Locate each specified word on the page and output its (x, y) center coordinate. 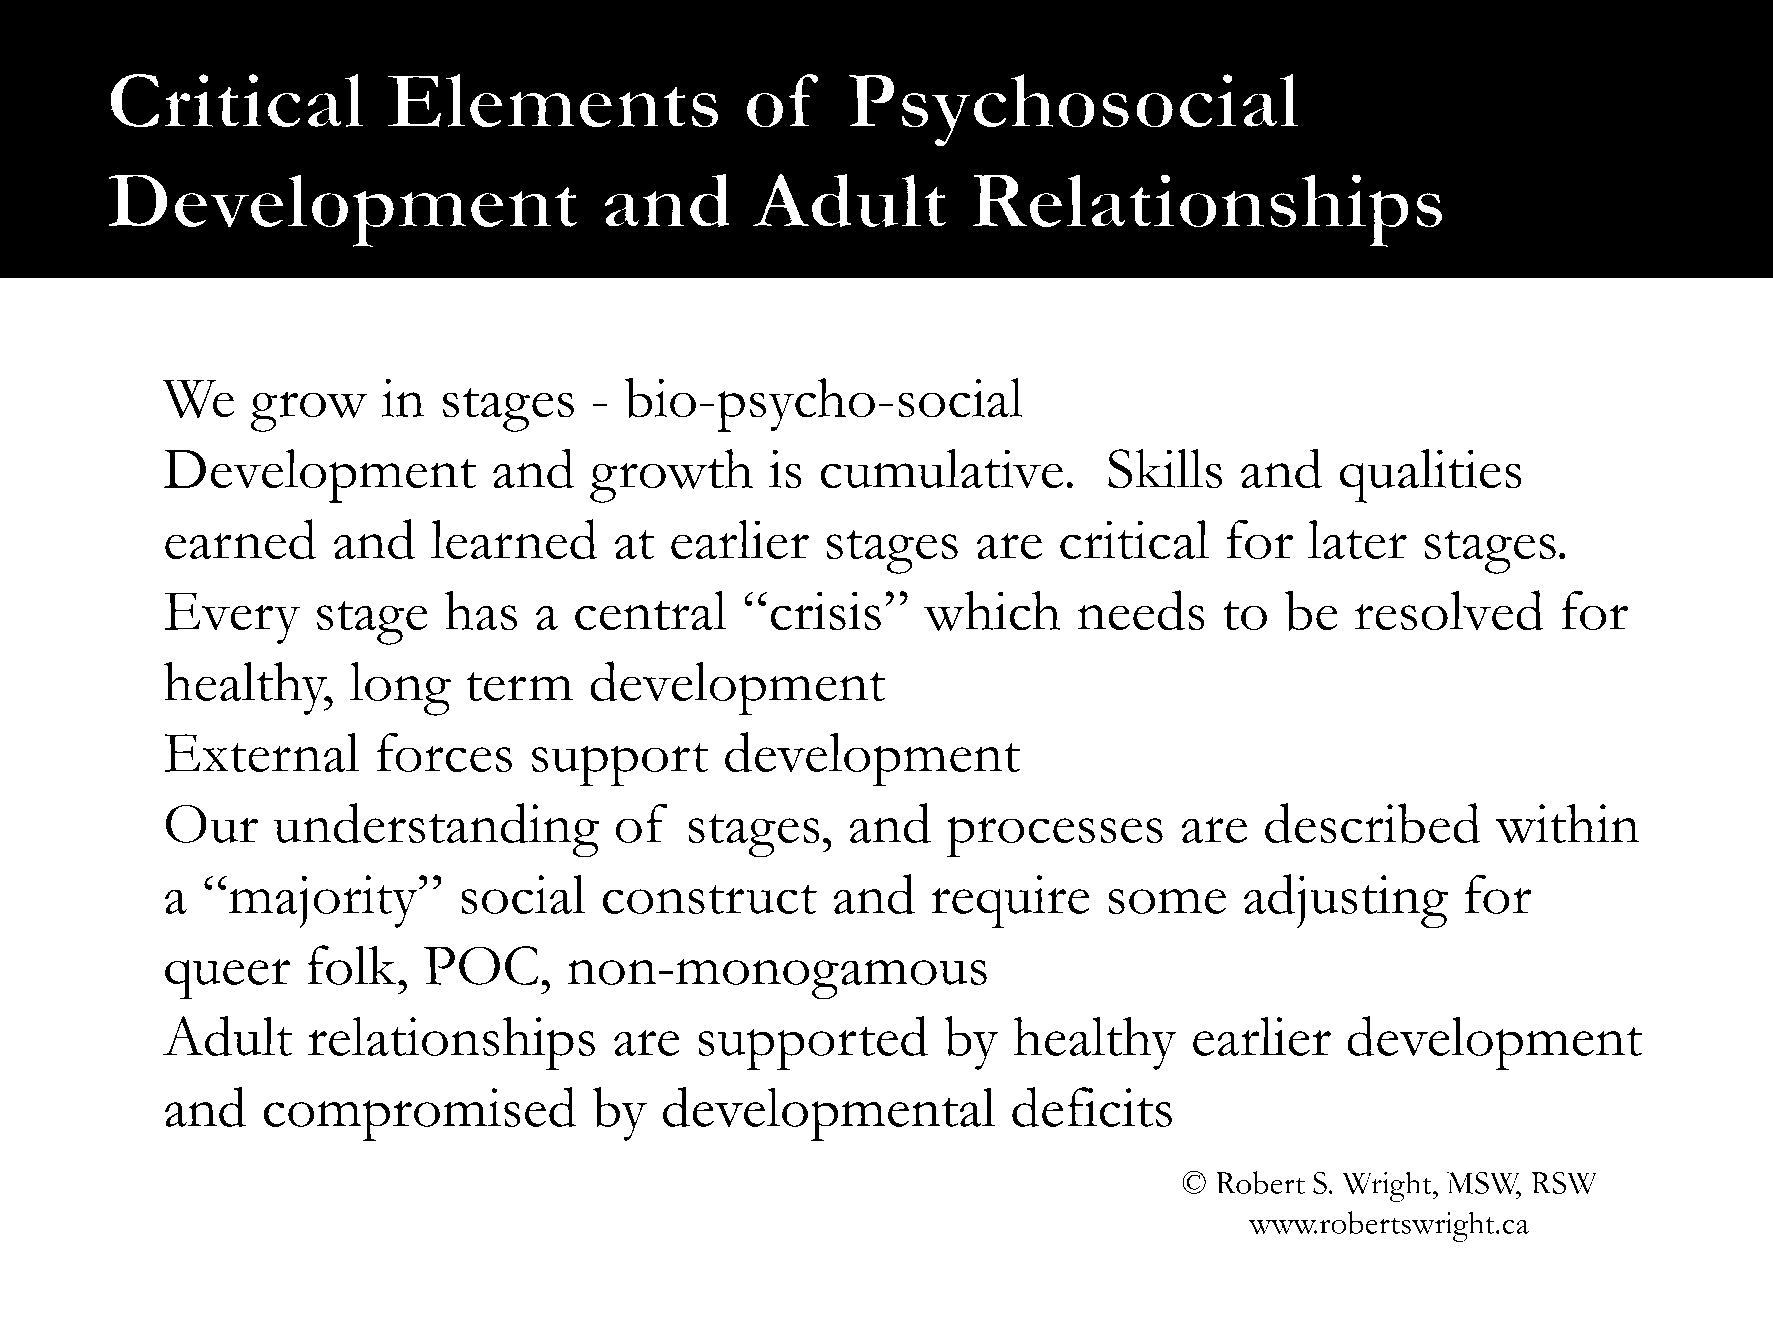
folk (351, 965)
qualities (1430, 476)
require (1010, 902)
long (400, 689)
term (519, 686)
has (480, 611)
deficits (1092, 1107)
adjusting (1346, 901)
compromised (420, 1114)
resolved (1449, 610)
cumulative (941, 469)
